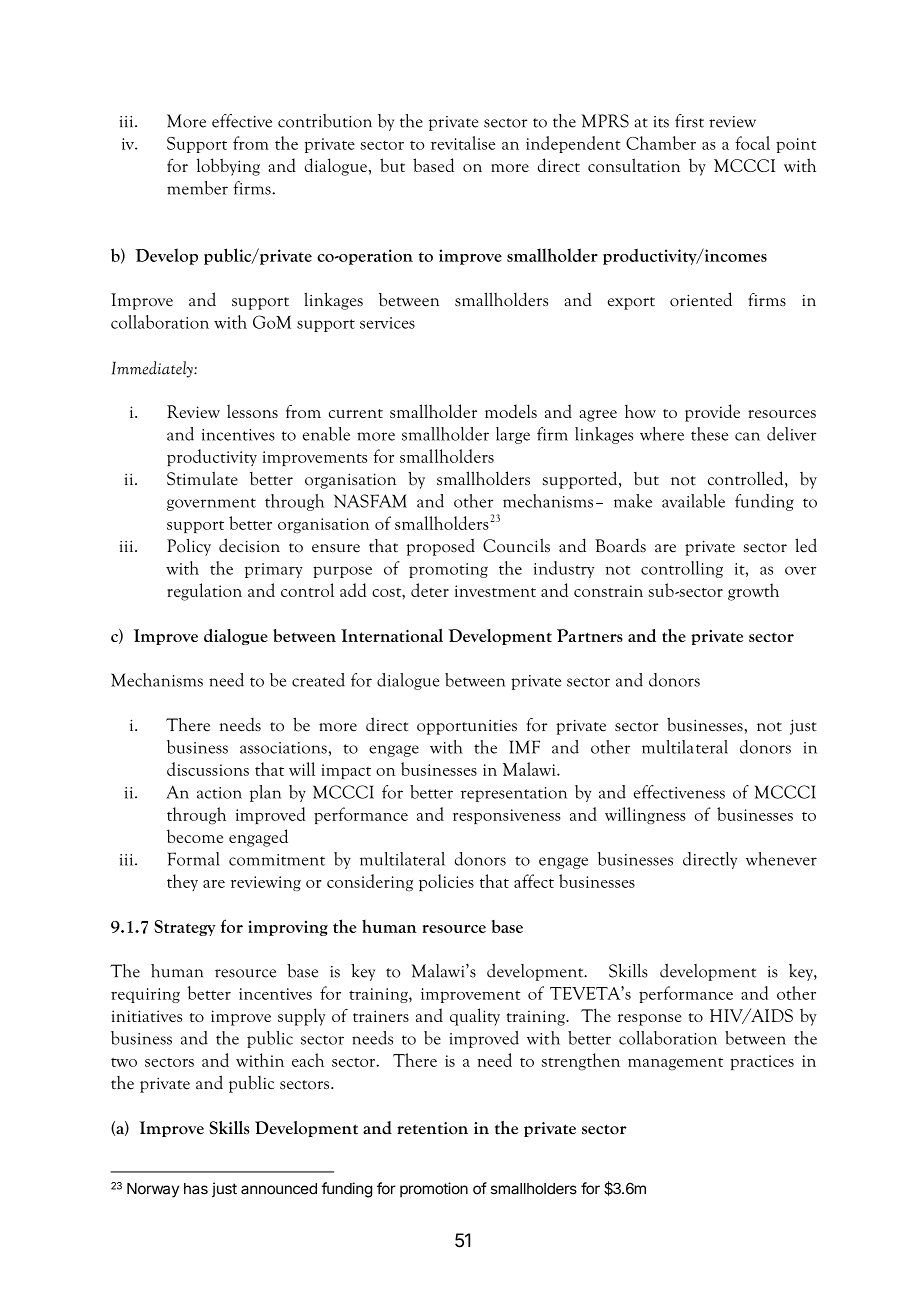  Describe the element at coordinates (463, 143) in the page. I see `revitalise` at that location.
